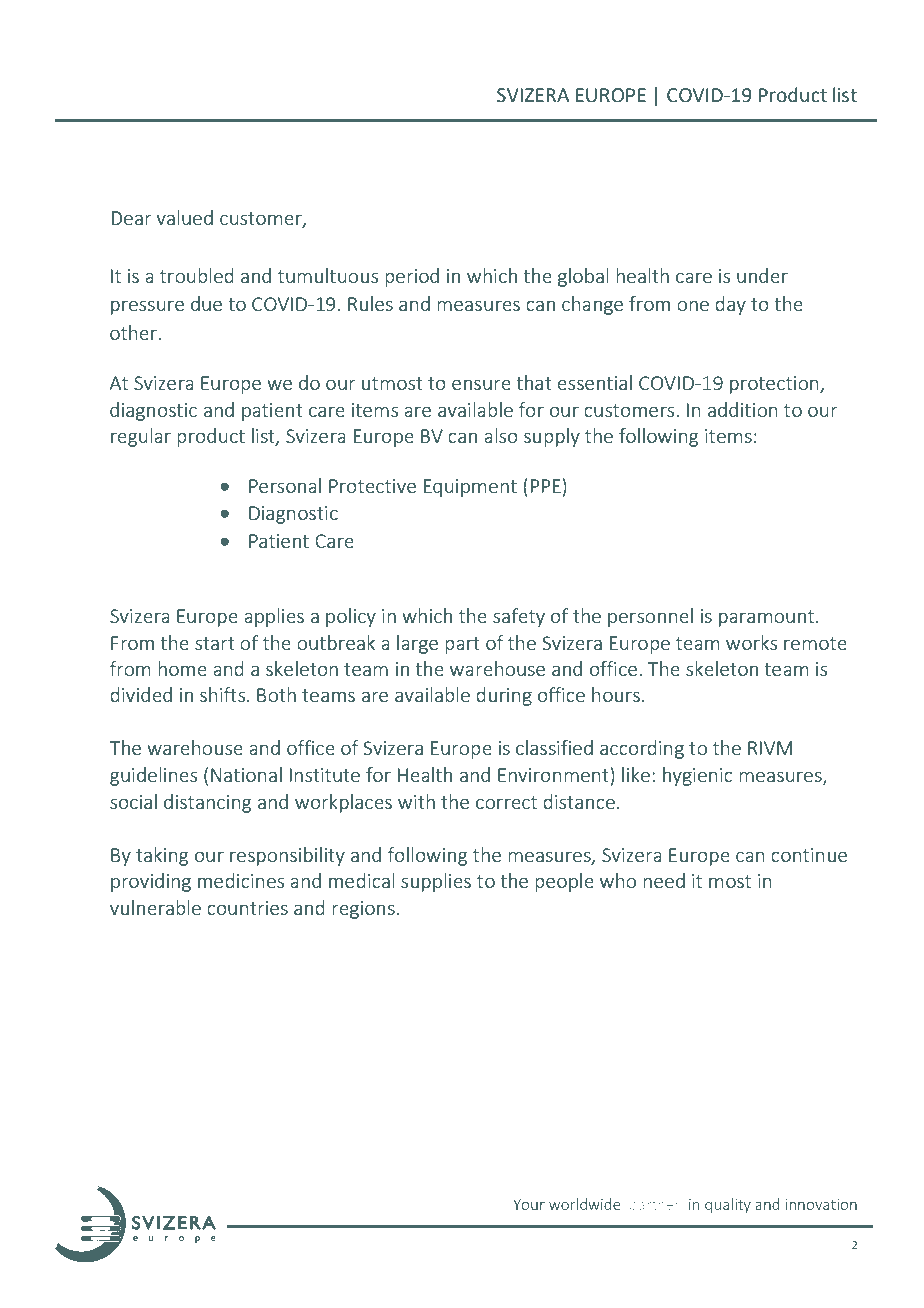 Image resolution: width=924 pixels, height=1308 pixels. What do you see at coordinates (728, 1205) in the image?
I see `quality` at bounding box center [728, 1205].
